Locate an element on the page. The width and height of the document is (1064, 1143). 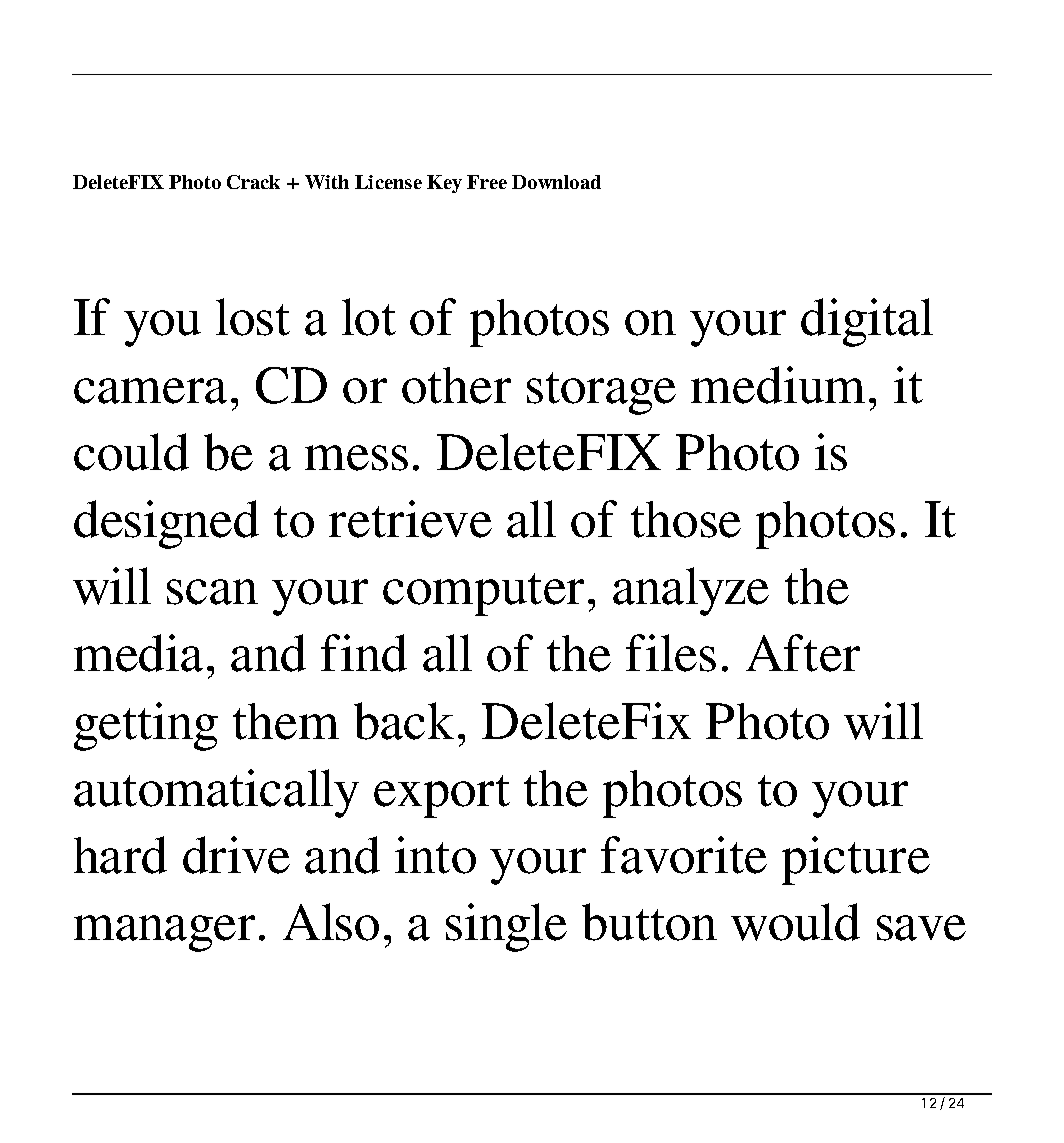
scan is located at coordinates (212, 592).
